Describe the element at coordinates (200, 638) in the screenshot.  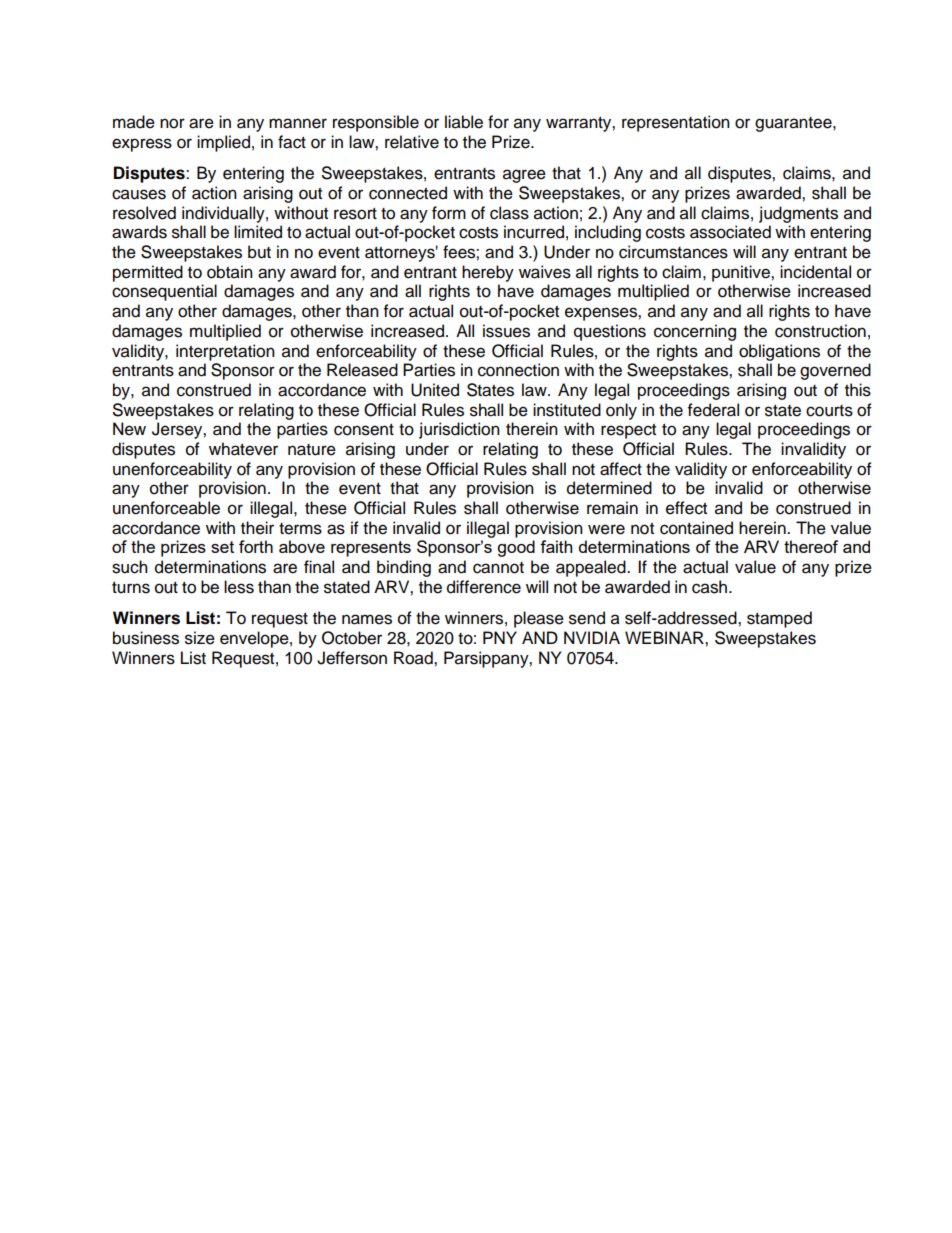
I see `size` at that location.
